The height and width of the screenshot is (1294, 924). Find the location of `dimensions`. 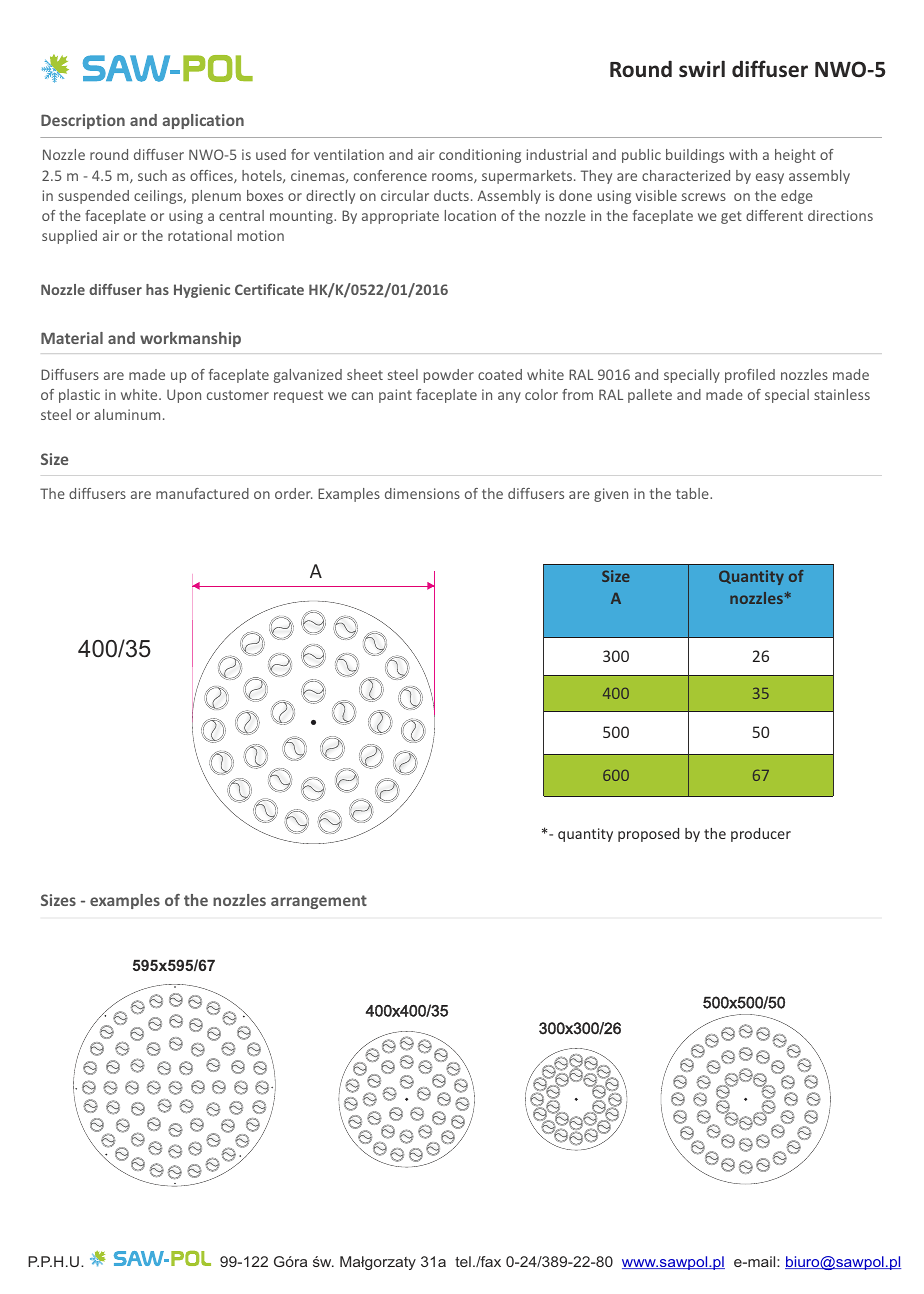

dimensions is located at coordinates (422, 493).
